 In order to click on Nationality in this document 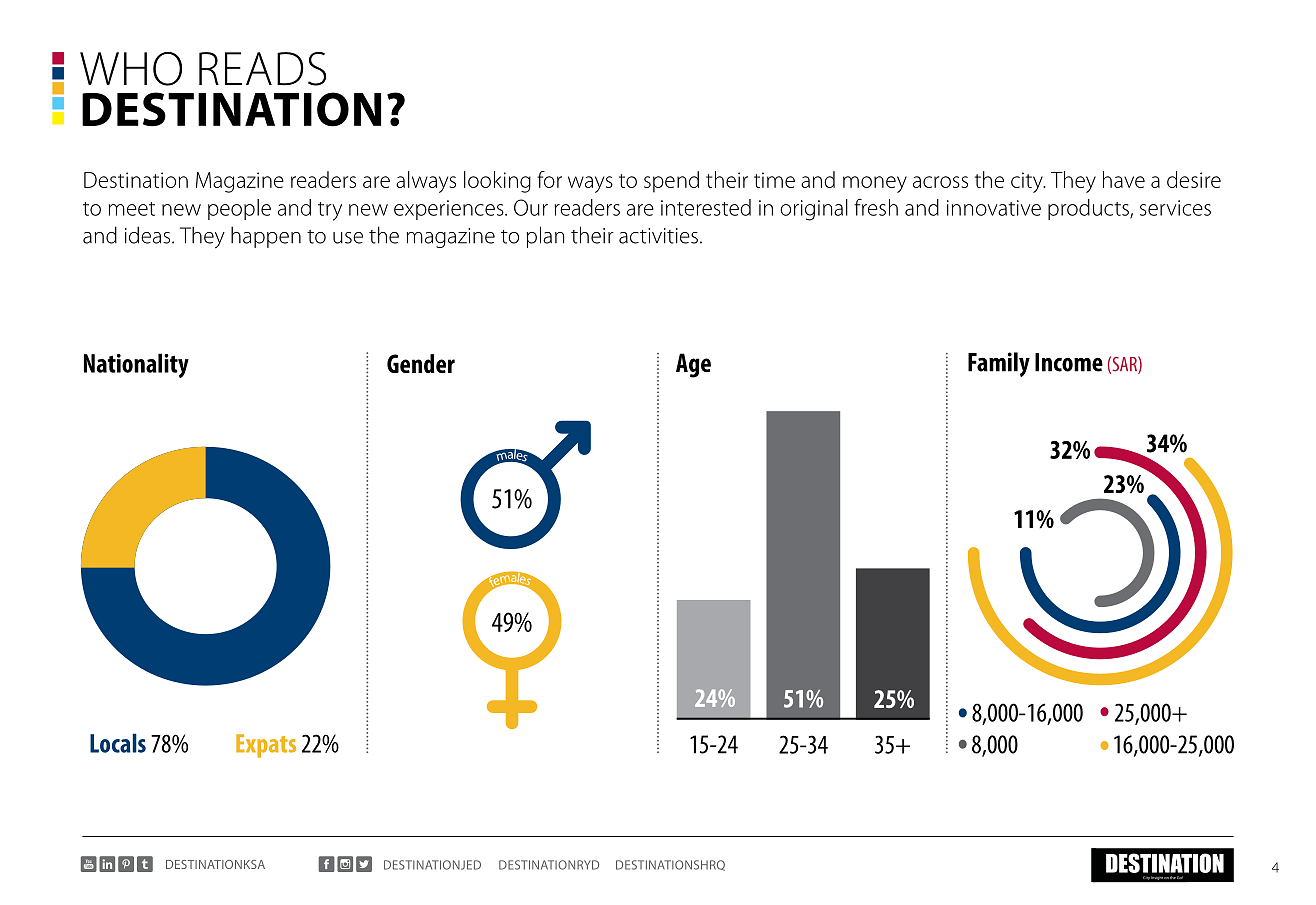, I will do `click(136, 365)`.
